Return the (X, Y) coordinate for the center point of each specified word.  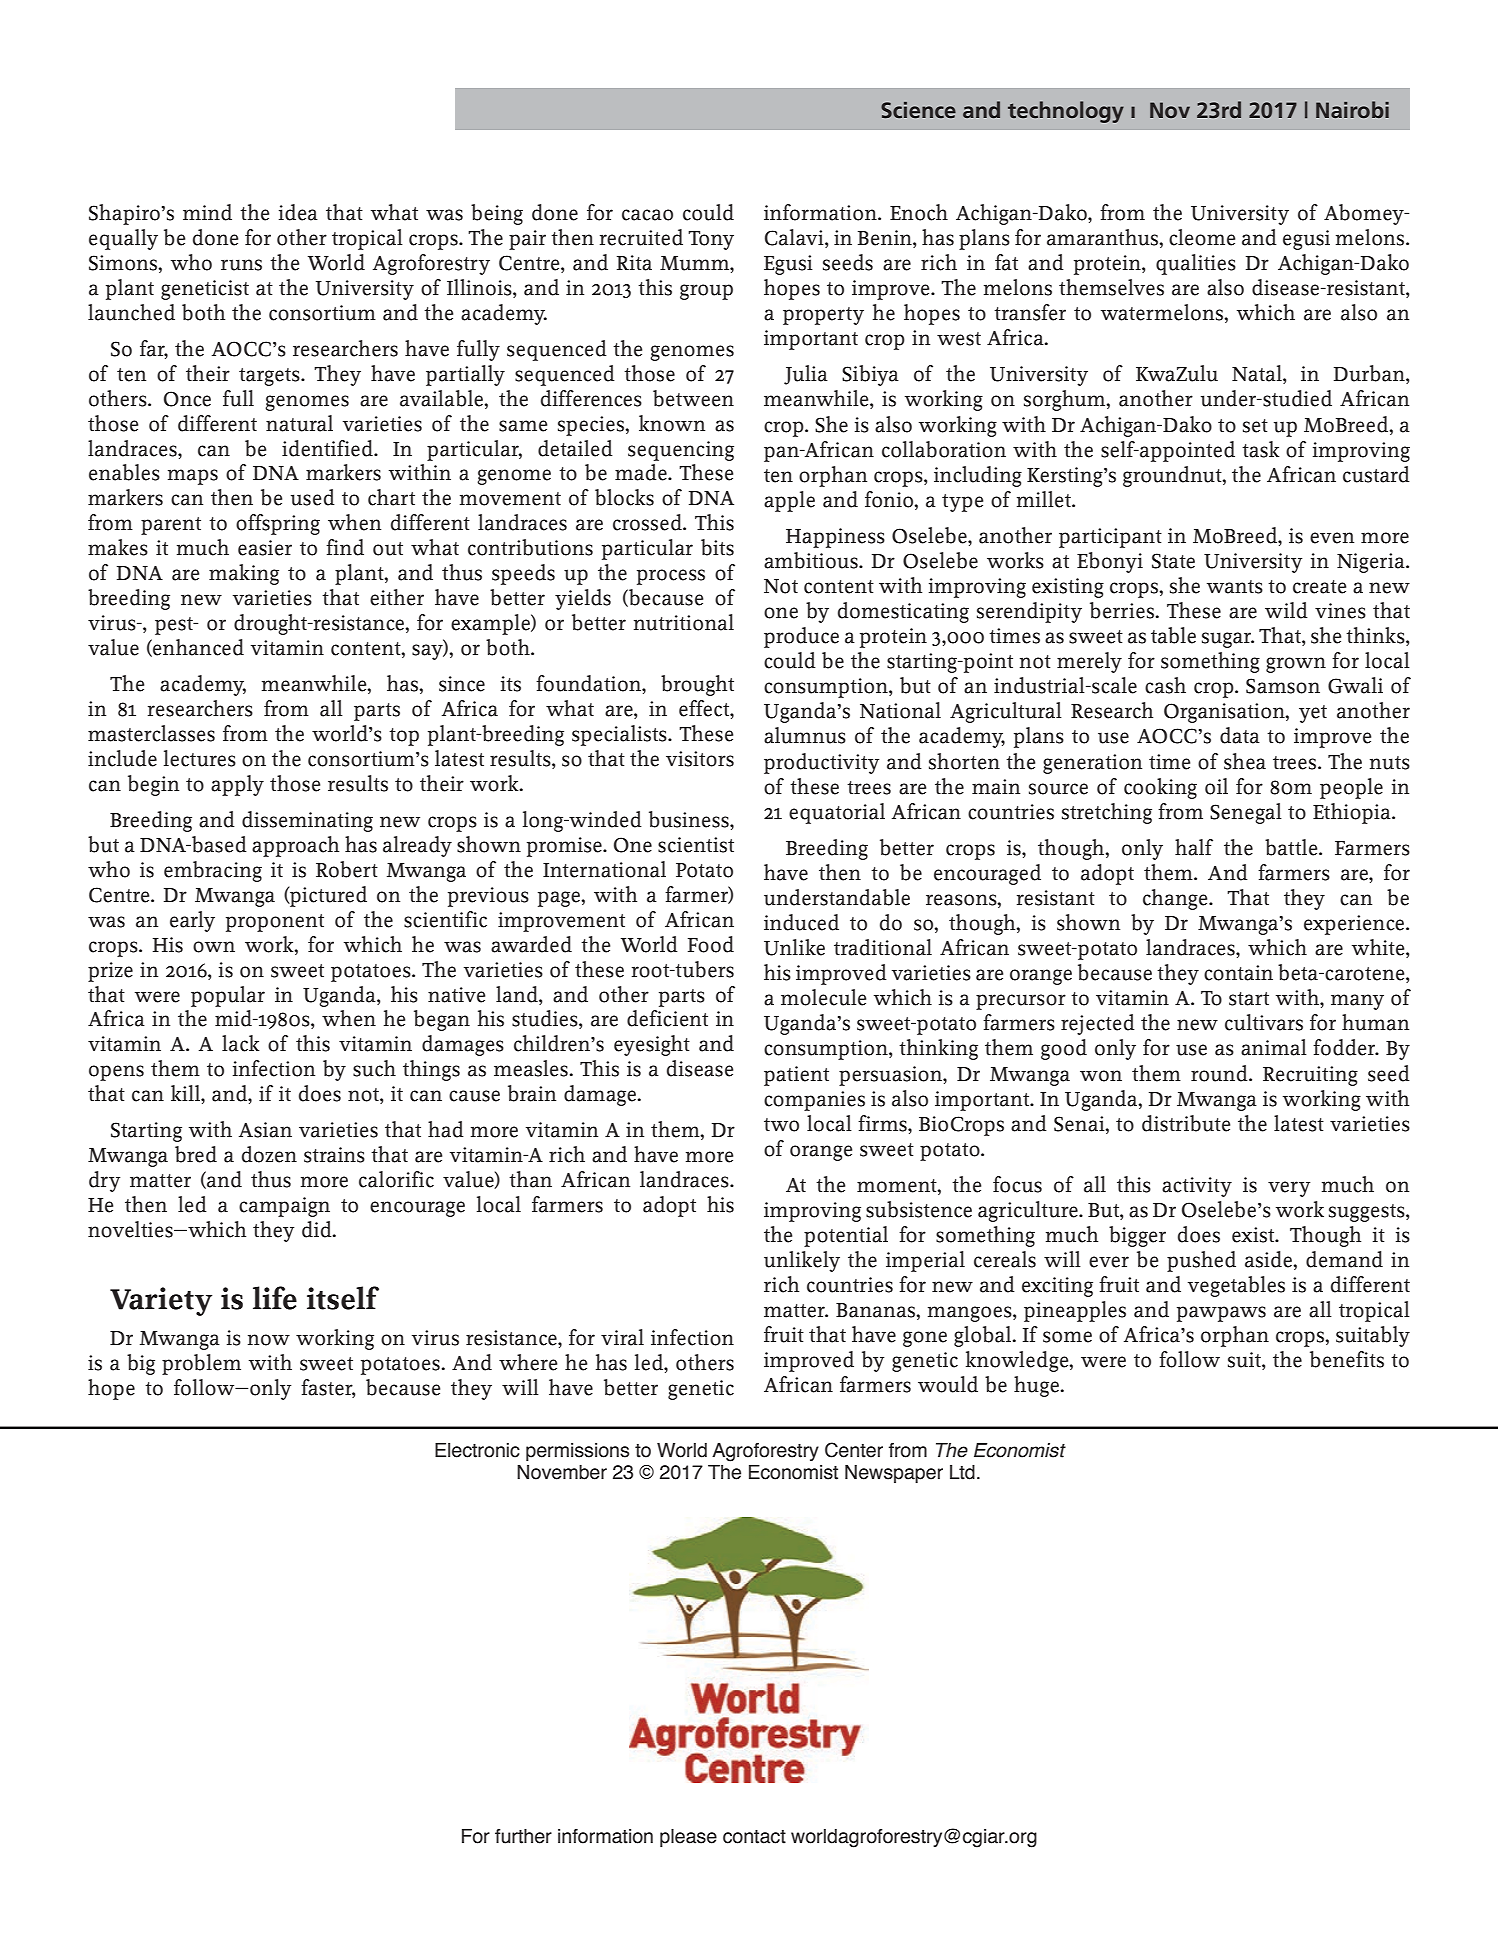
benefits (1347, 1359)
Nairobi (1352, 109)
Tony (711, 240)
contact (754, 1837)
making (244, 574)
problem (201, 1364)
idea (298, 212)
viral (622, 1337)
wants (1235, 587)
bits (717, 547)
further (523, 1836)
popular (228, 996)
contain (1238, 973)
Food (711, 944)
